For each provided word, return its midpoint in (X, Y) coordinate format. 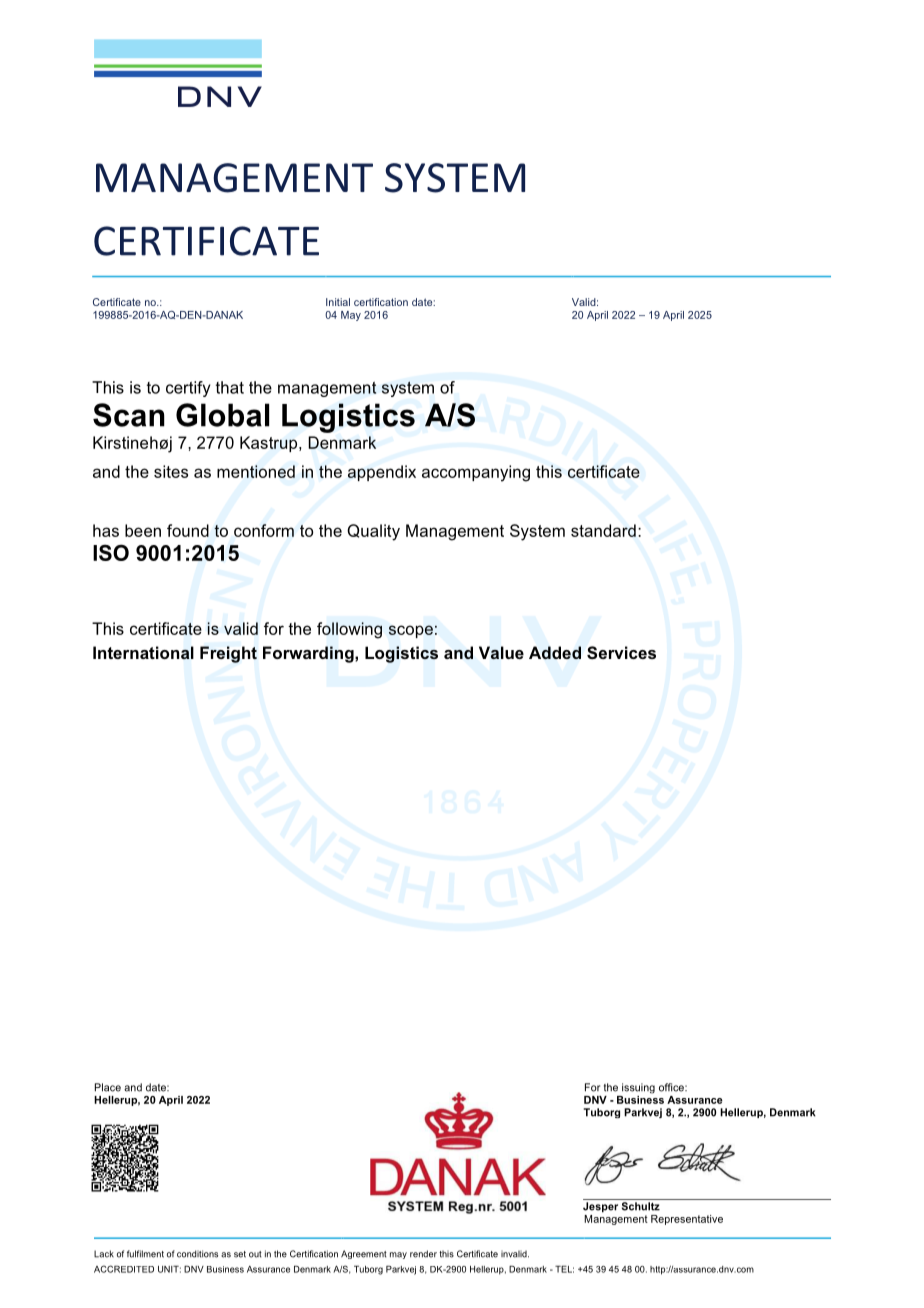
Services (621, 652)
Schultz (641, 1206)
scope (411, 631)
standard (603, 530)
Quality (373, 532)
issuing (638, 1088)
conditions (197, 1254)
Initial (338, 302)
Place (108, 1087)
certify (188, 389)
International (143, 652)
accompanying (476, 473)
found (188, 530)
